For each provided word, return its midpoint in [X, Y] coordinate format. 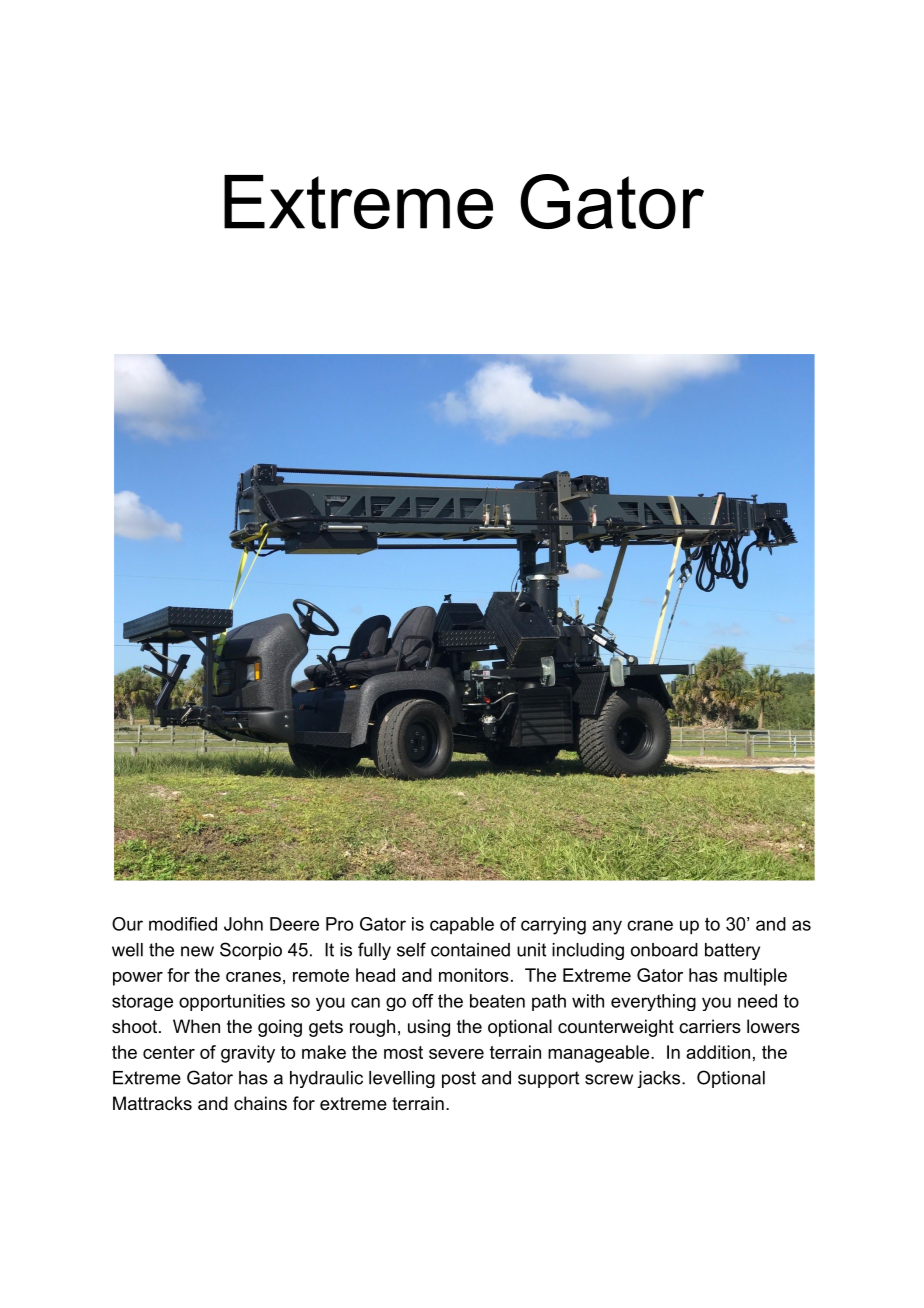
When [196, 1026]
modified [183, 924]
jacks [658, 1079]
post [459, 1079]
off [423, 1001]
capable [462, 925]
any [607, 927]
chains [260, 1103]
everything [653, 1002]
